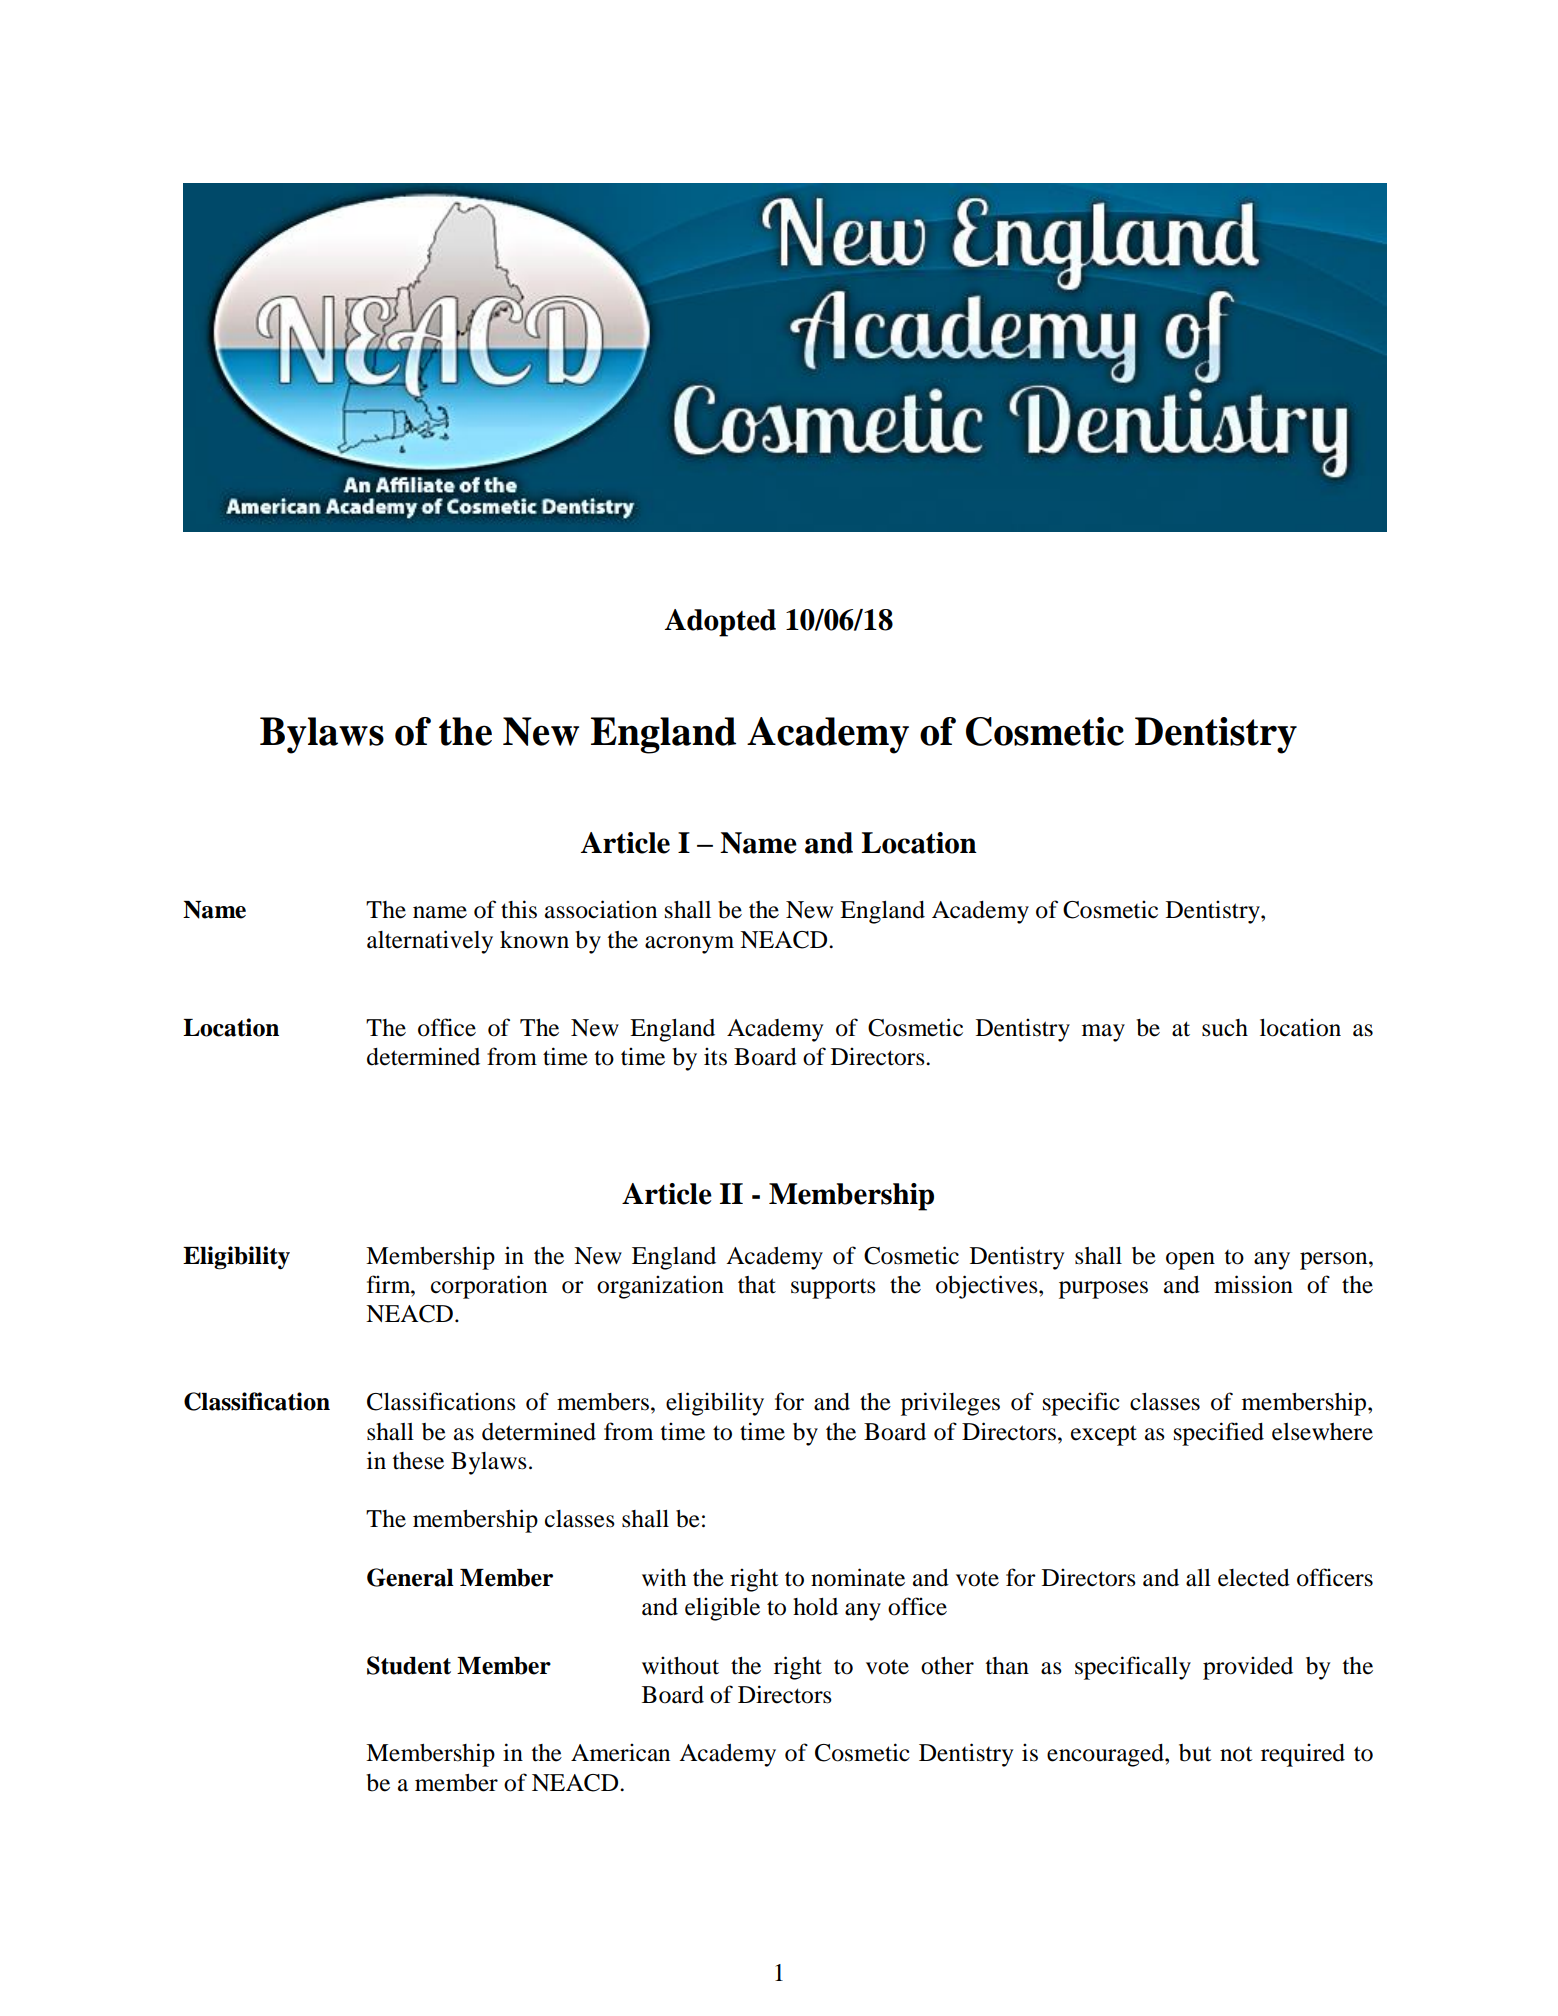  I want to click on other, so click(947, 1666).
